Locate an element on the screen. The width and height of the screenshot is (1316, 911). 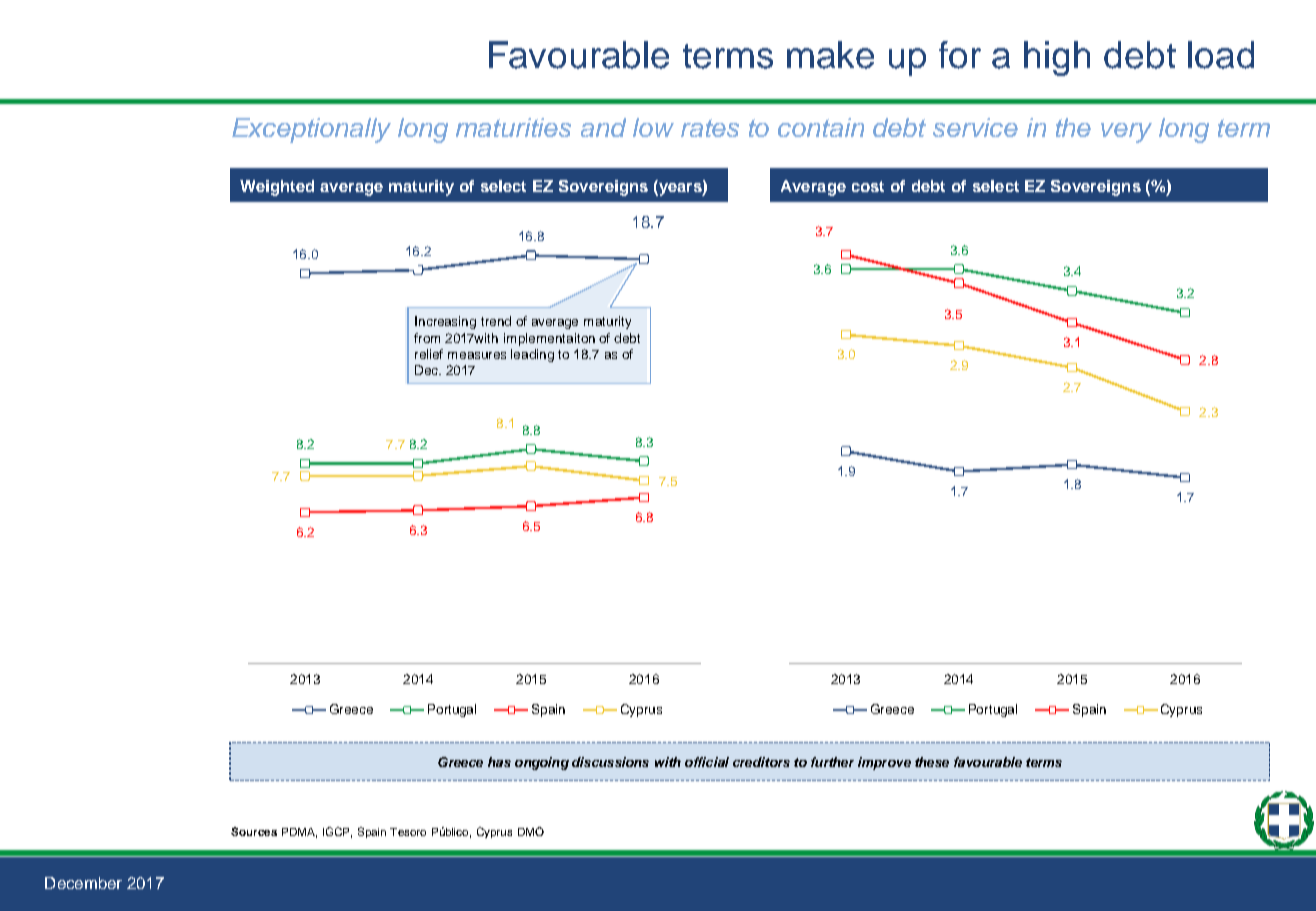
leading is located at coordinates (532, 355).
